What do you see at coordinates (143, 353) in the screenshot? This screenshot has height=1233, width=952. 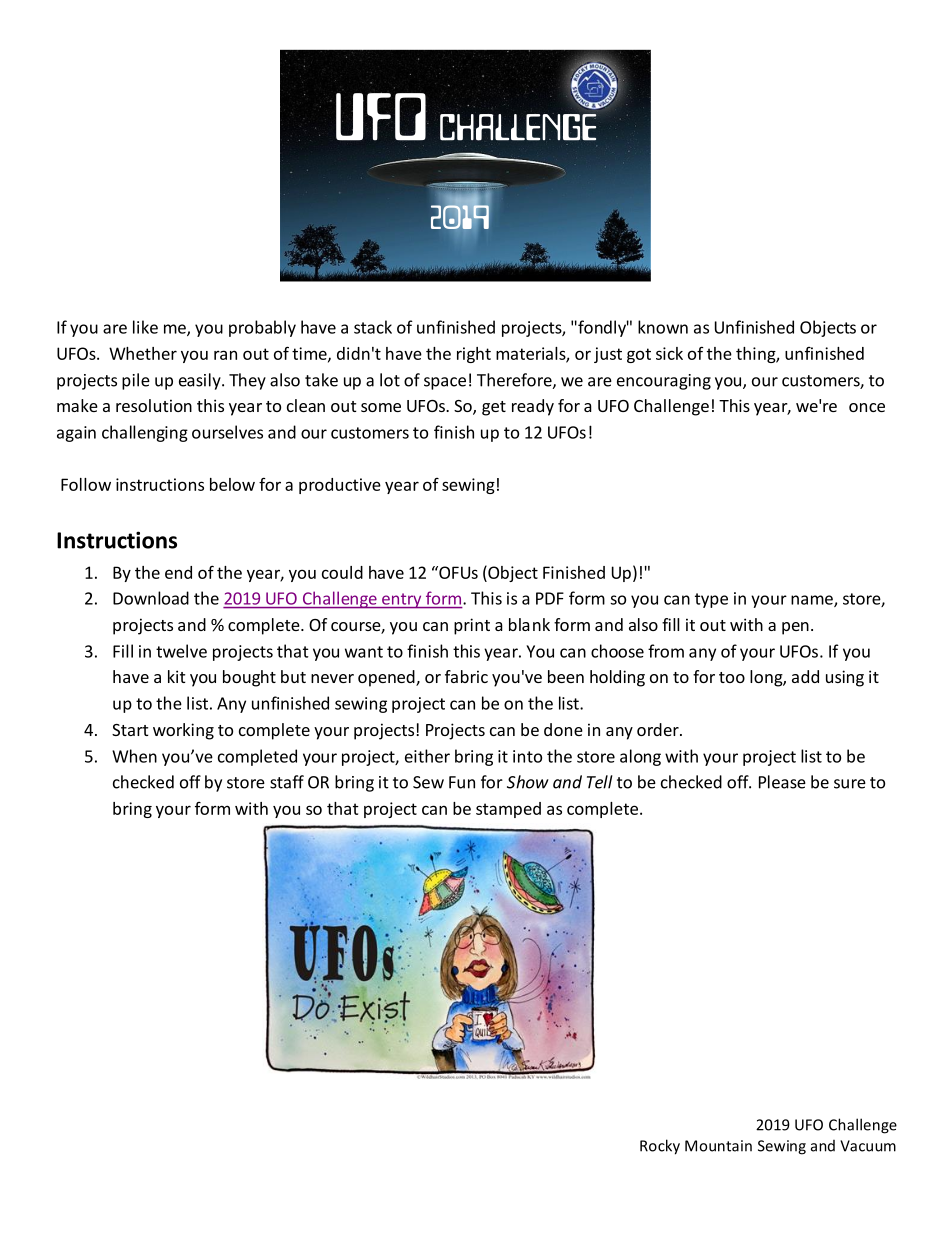 I see `Whether` at bounding box center [143, 353].
